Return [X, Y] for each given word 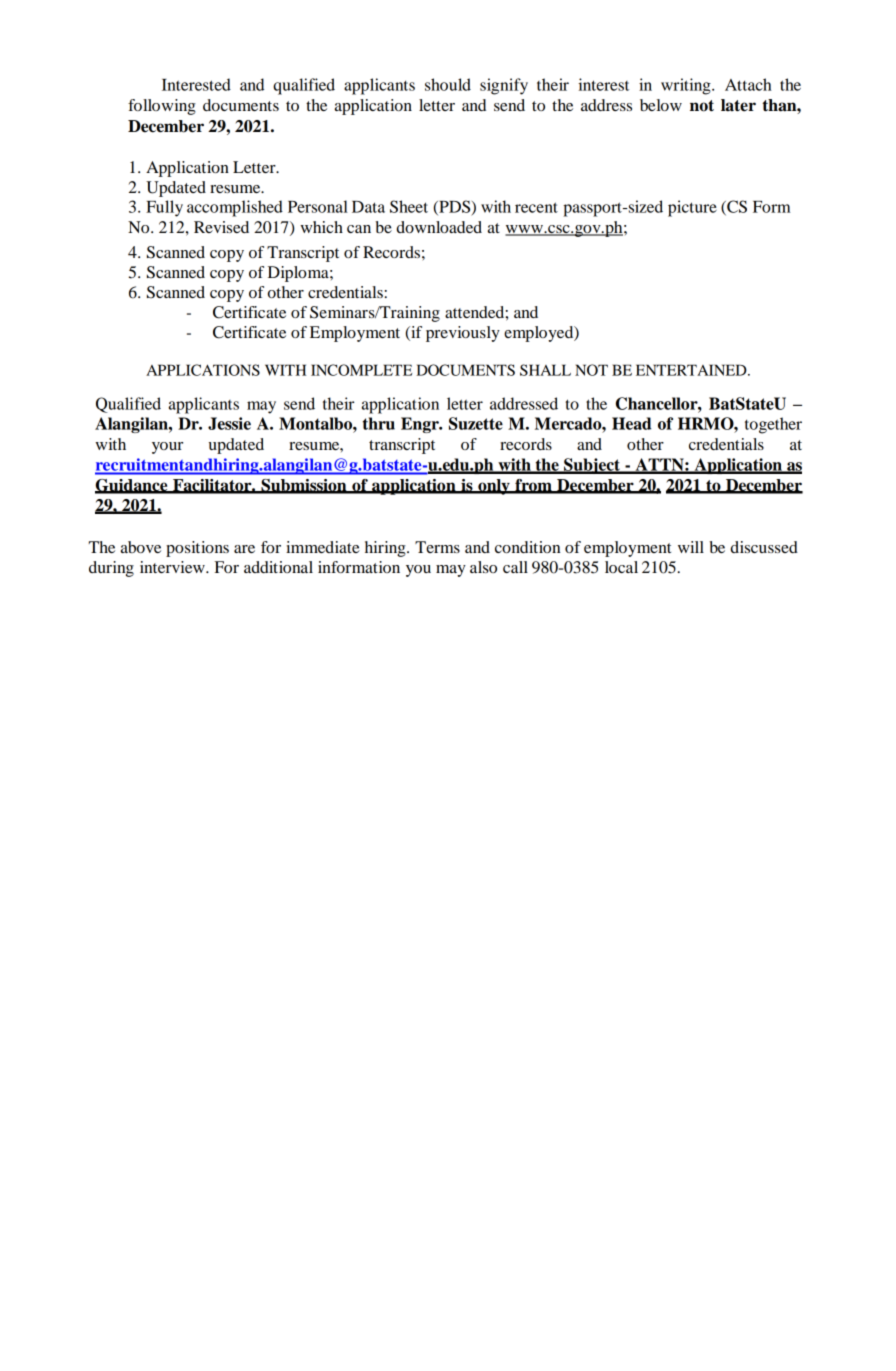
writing [687, 86]
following [162, 107]
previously [463, 334]
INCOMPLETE [361, 370]
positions [197, 549]
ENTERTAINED [692, 370]
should [448, 84]
